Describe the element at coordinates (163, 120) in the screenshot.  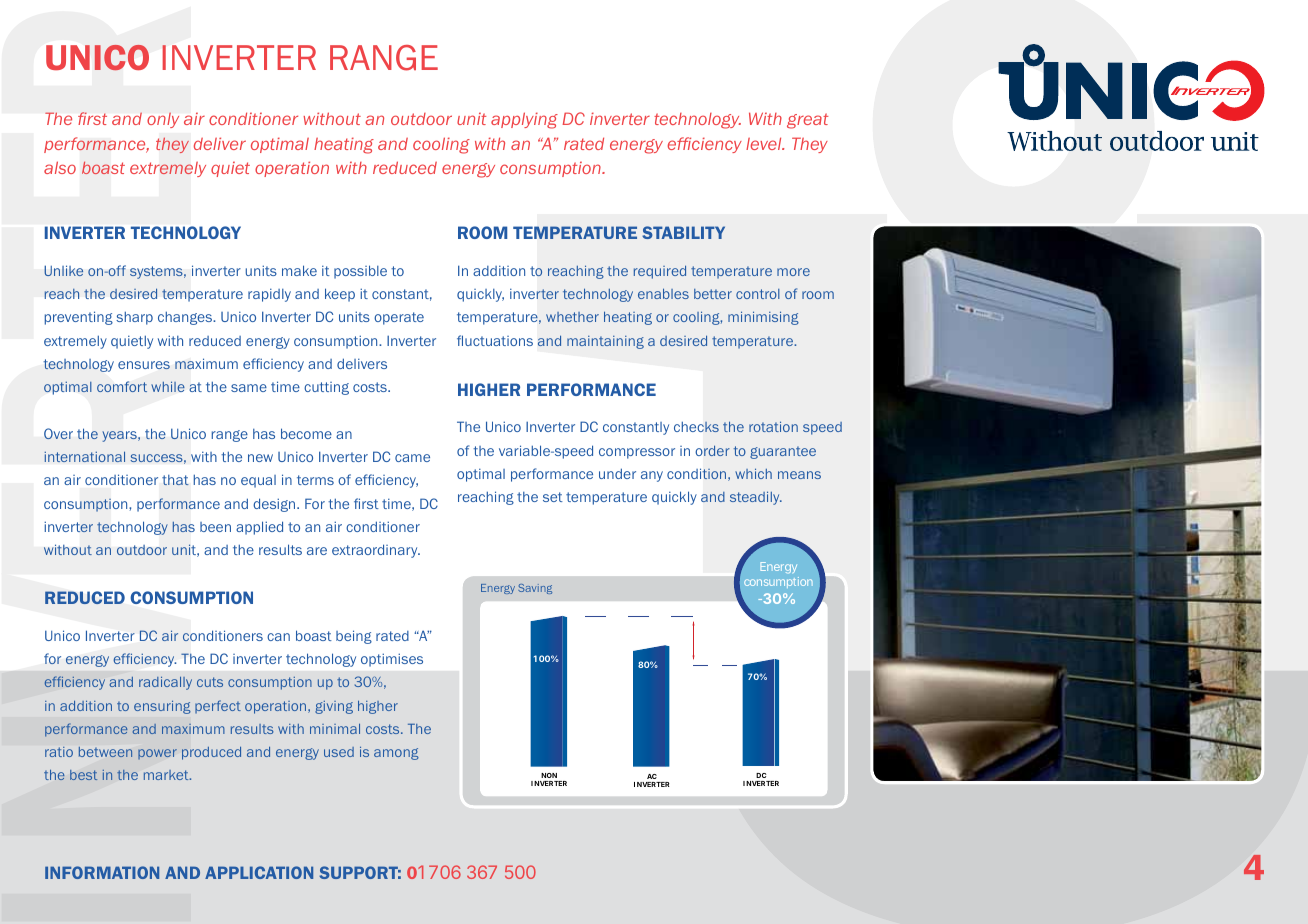
I see `only` at that location.
